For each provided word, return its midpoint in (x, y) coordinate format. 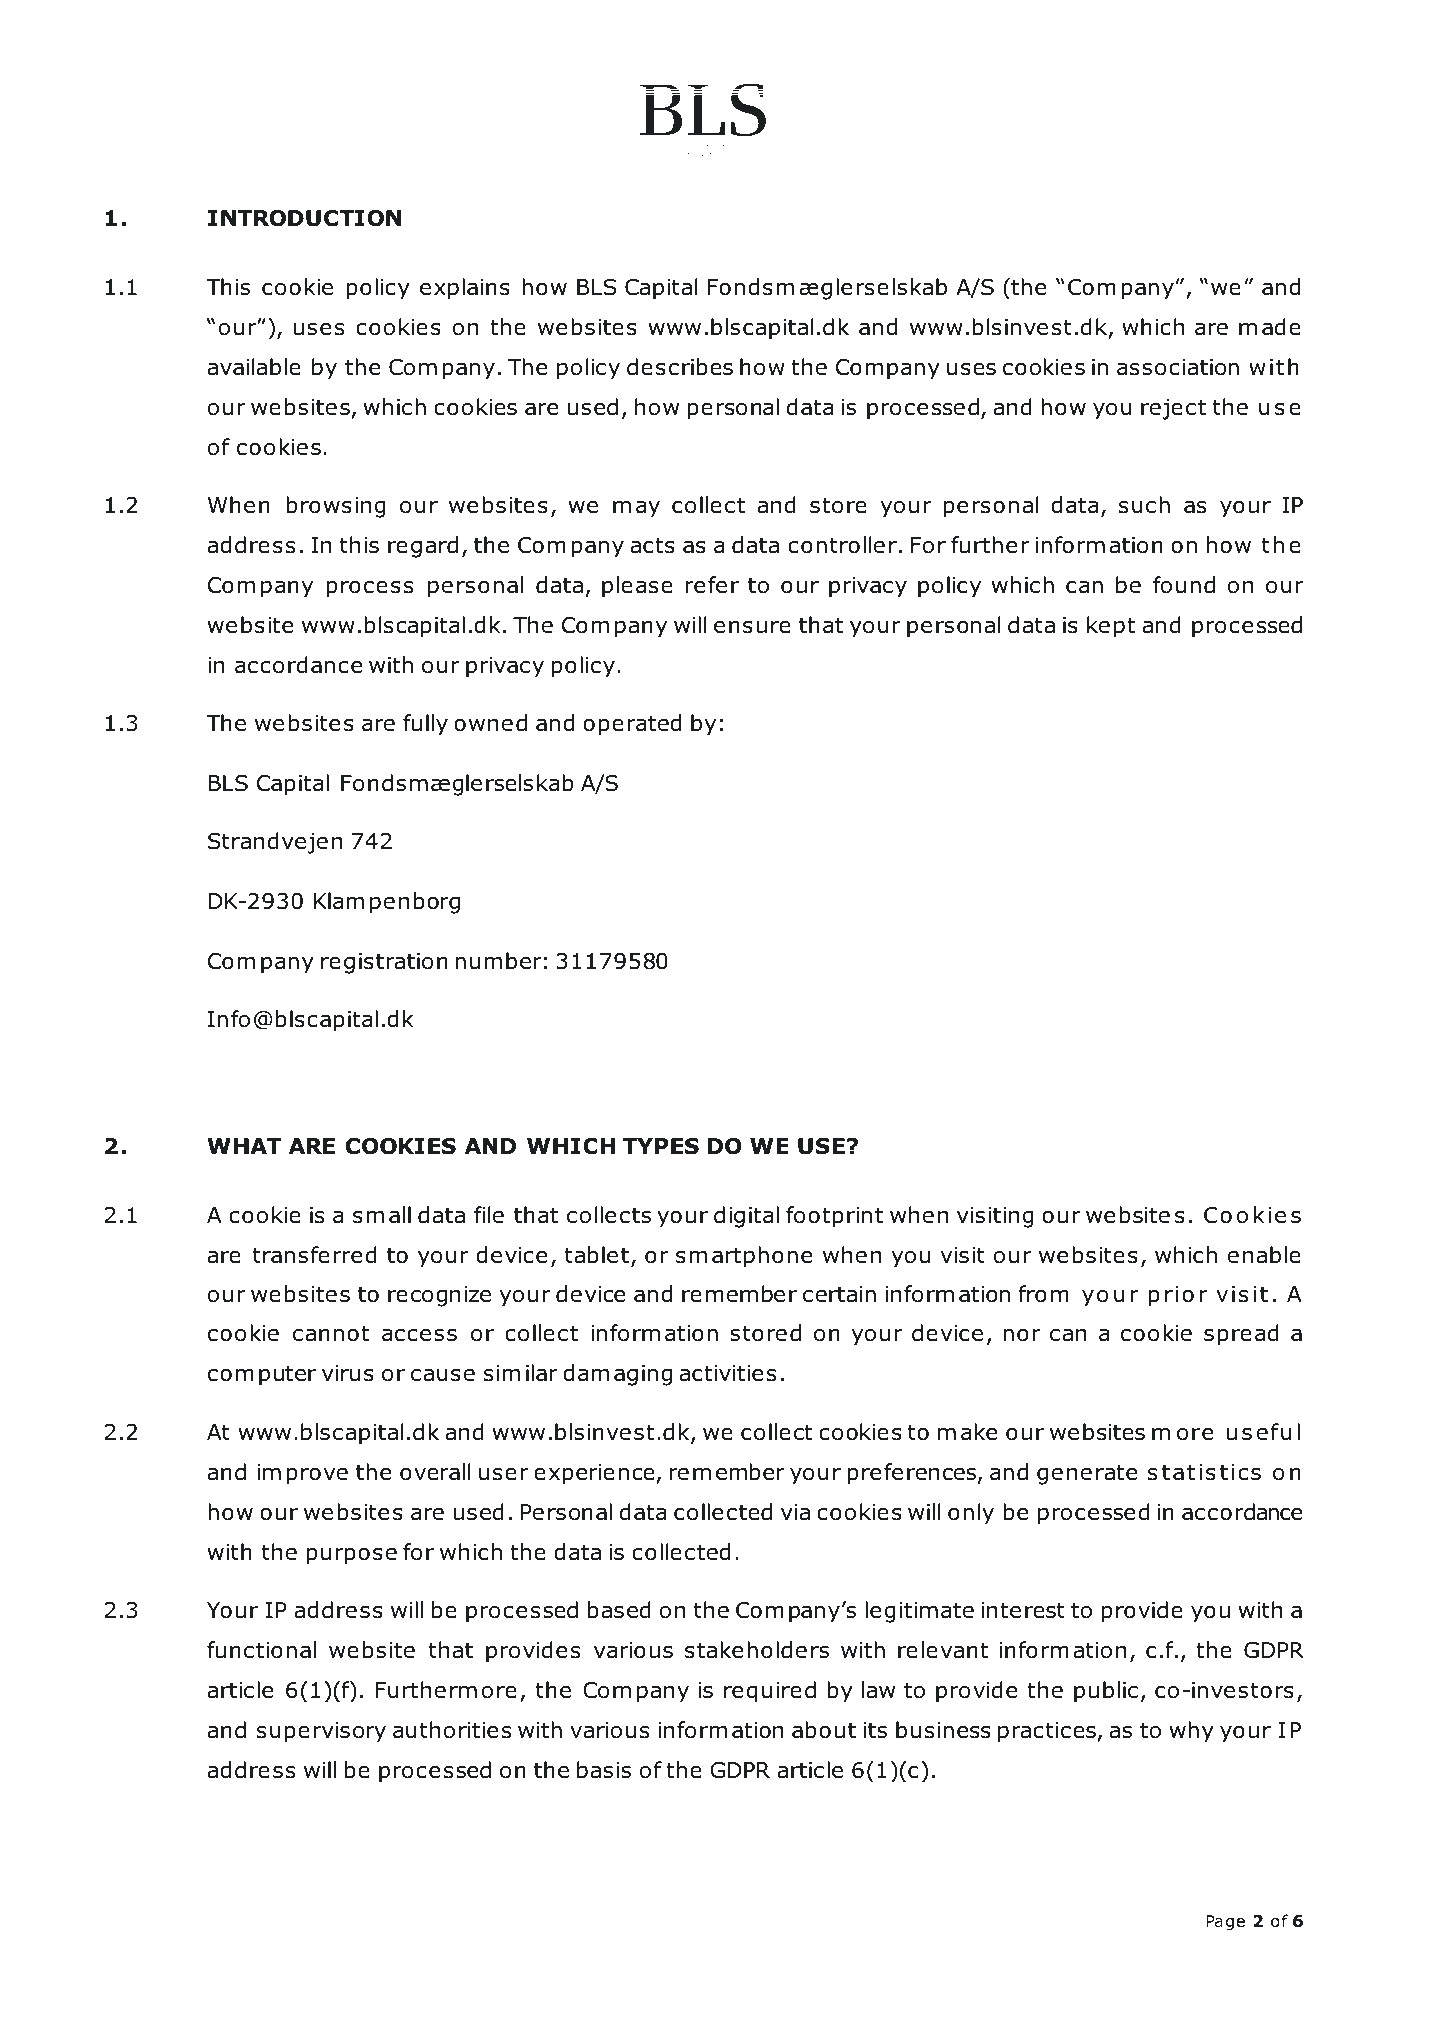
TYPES (661, 1146)
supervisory (321, 1732)
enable (1264, 1255)
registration (384, 963)
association (1178, 367)
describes (680, 367)
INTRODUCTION (304, 218)
